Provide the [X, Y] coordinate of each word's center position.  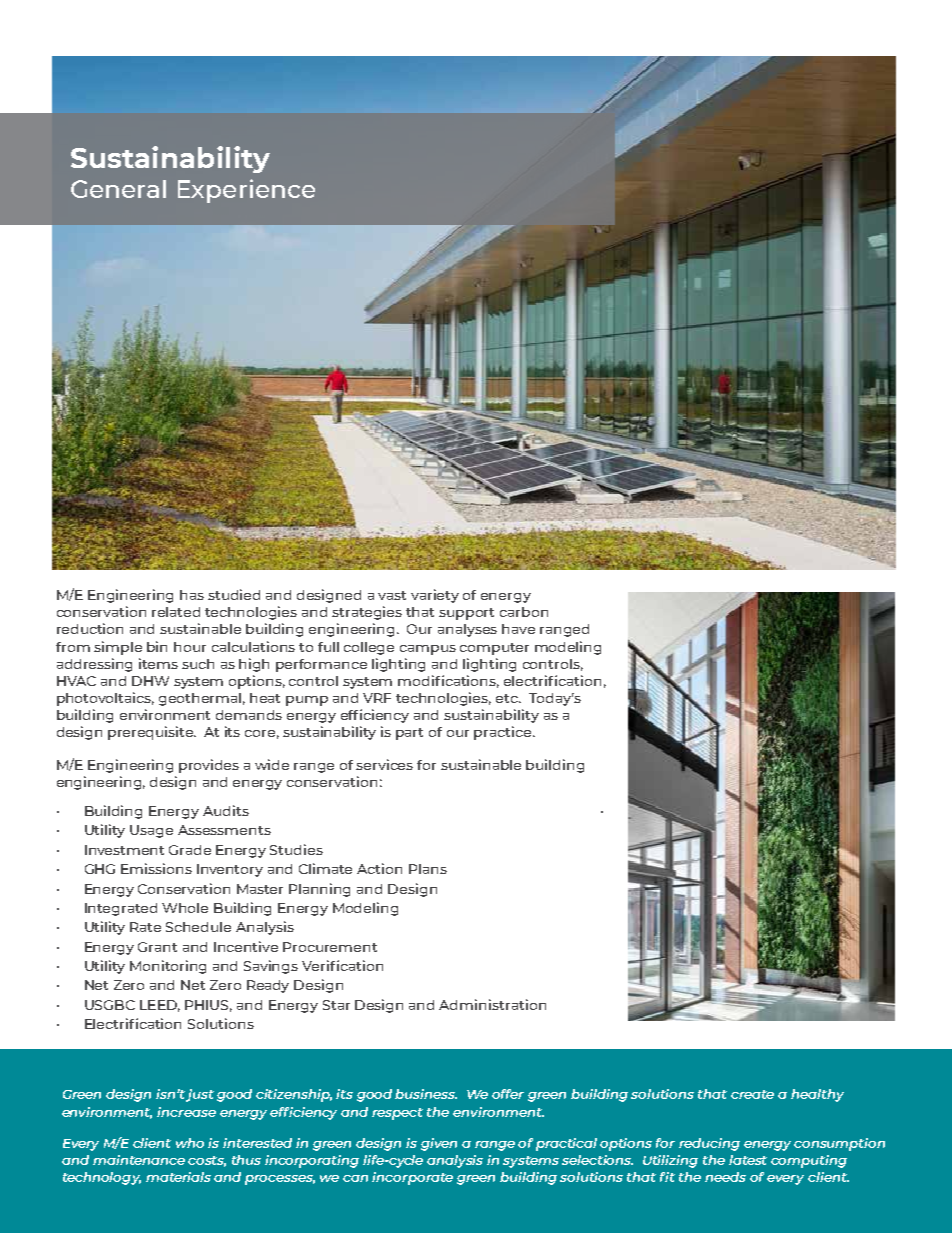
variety [435, 596]
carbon [524, 612]
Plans [428, 869]
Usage [151, 831]
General [118, 189]
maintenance [139, 1160]
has [192, 595]
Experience [246, 191]
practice [504, 733]
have [518, 629]
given [439, 1144]
